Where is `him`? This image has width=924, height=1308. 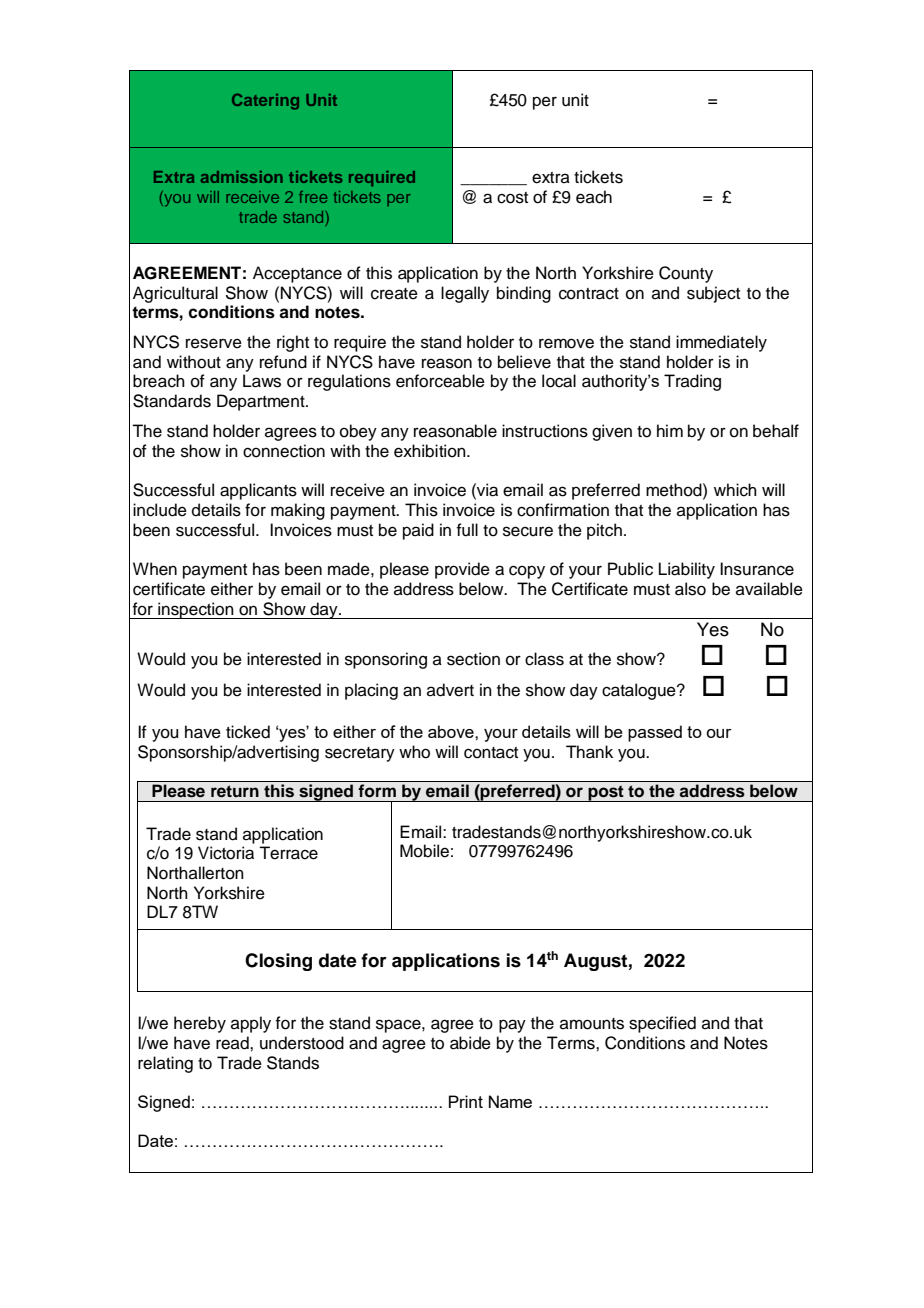
him is located at coordinates (670, 430).
